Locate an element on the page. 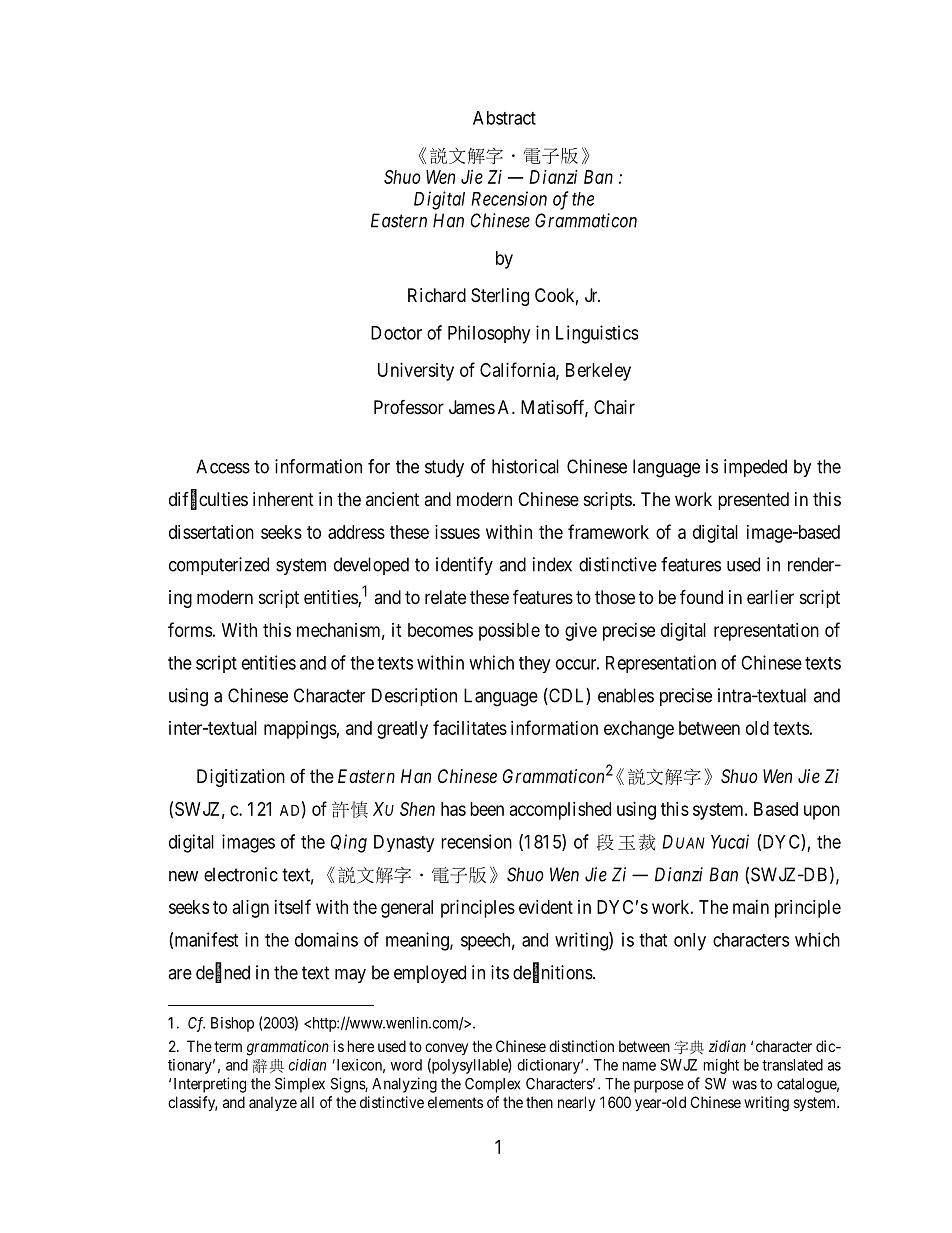 The height and width of the page is (1233, 952). James is located at coordinates (472, 407).
